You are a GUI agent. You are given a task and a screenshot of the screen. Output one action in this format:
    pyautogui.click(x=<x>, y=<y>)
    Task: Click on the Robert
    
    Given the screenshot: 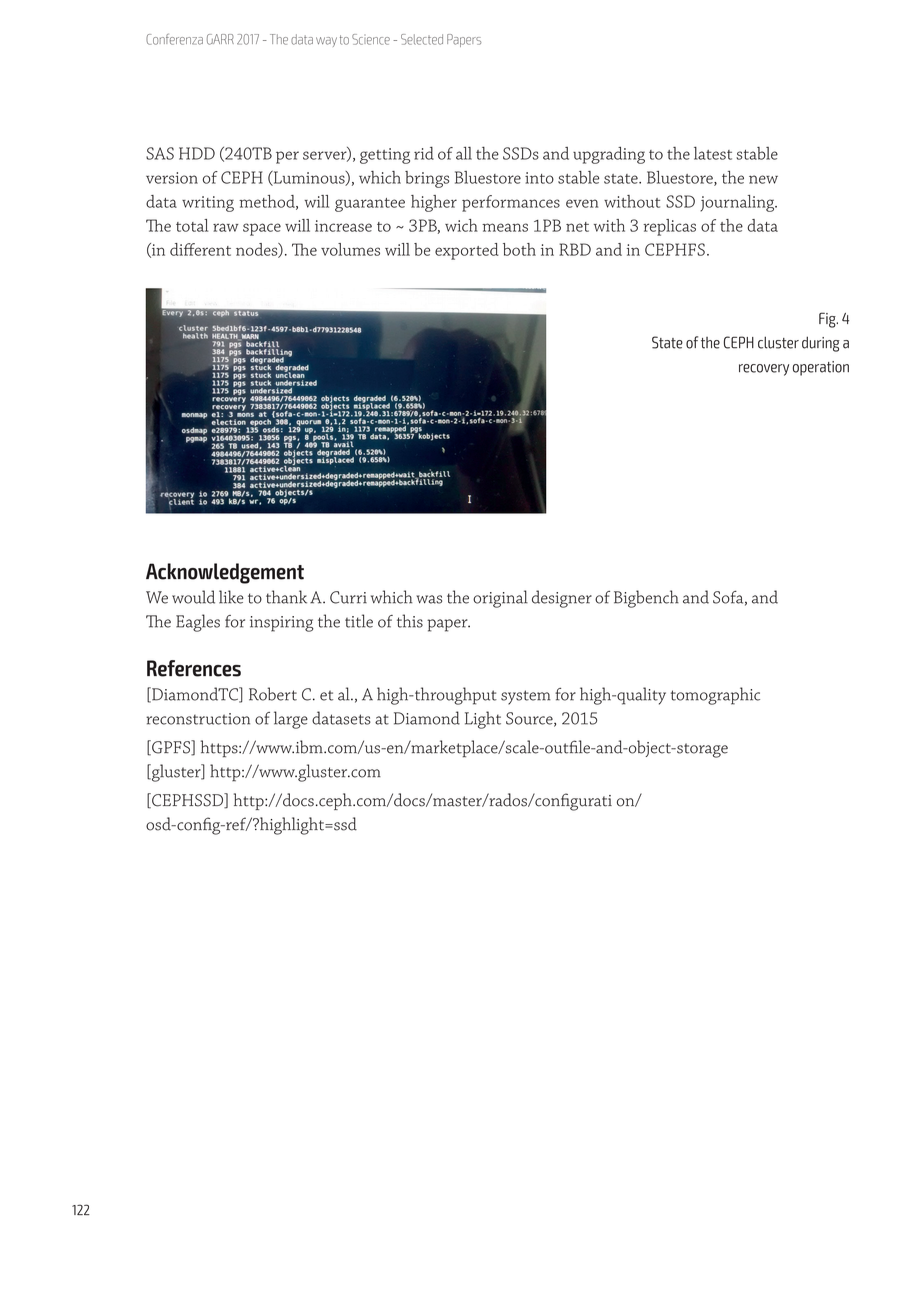 What is the action you would take?
    pyautogui.click(x=273, y=694)
